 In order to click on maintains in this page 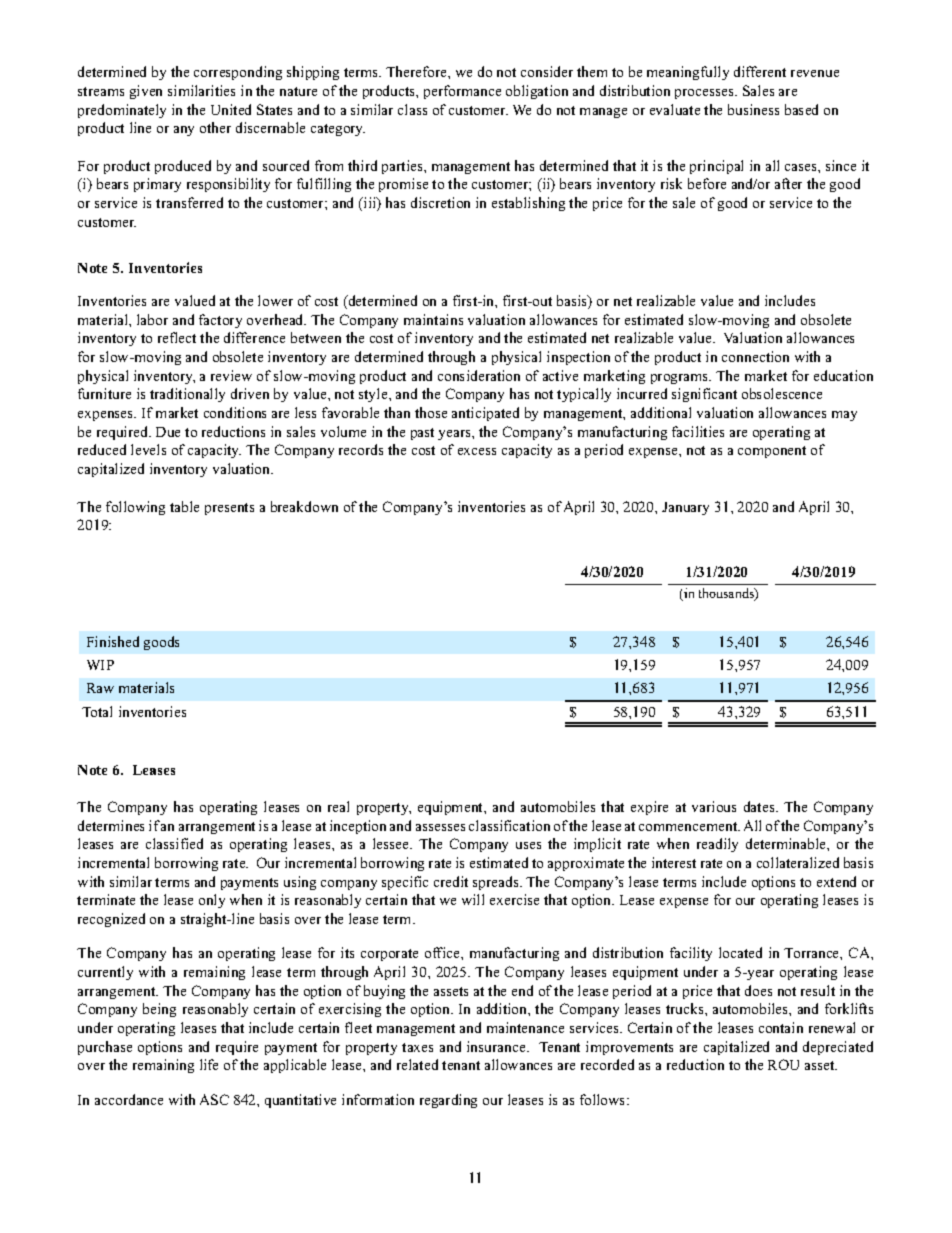, I will do `click(433, 319)`.
